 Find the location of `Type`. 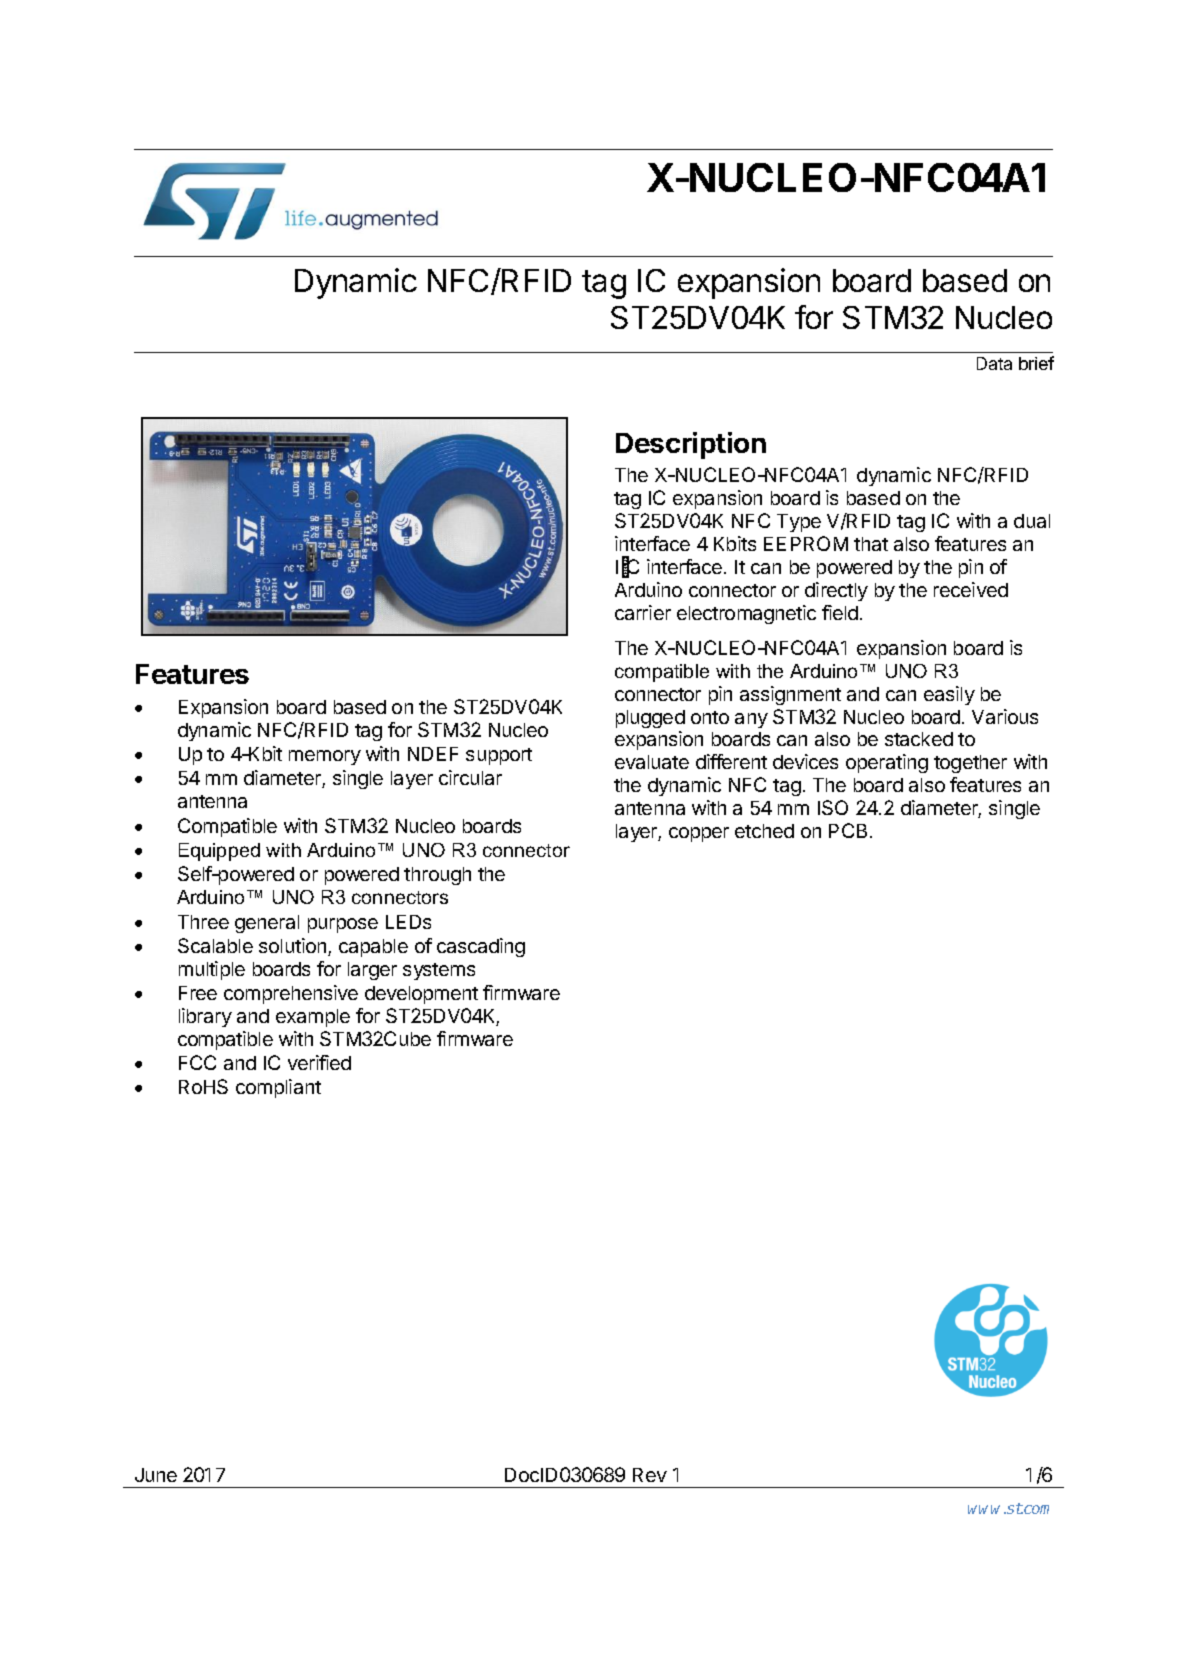

Type is located at coordinates (799, 523).
